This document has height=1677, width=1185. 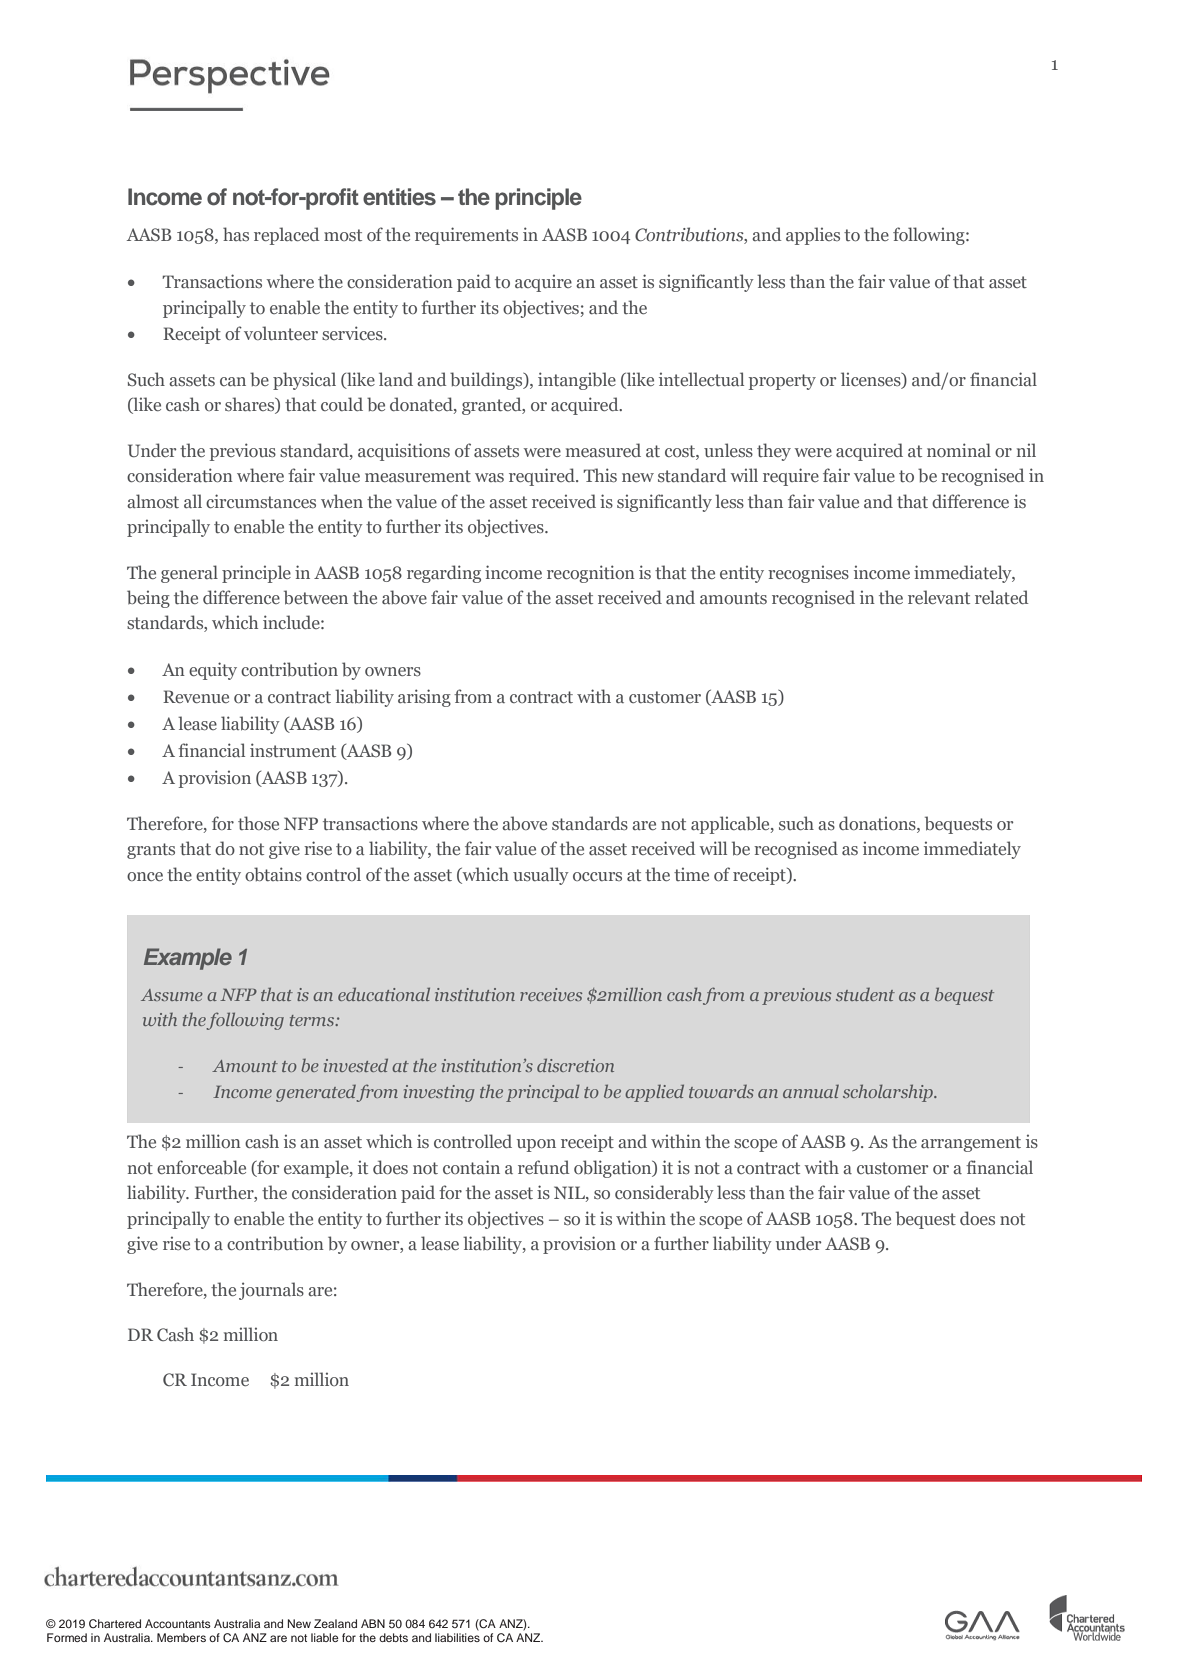 What do you see at coordinates (971, 1144) in the document?
I see `arrangement` at bounding box center [971, 1144].
